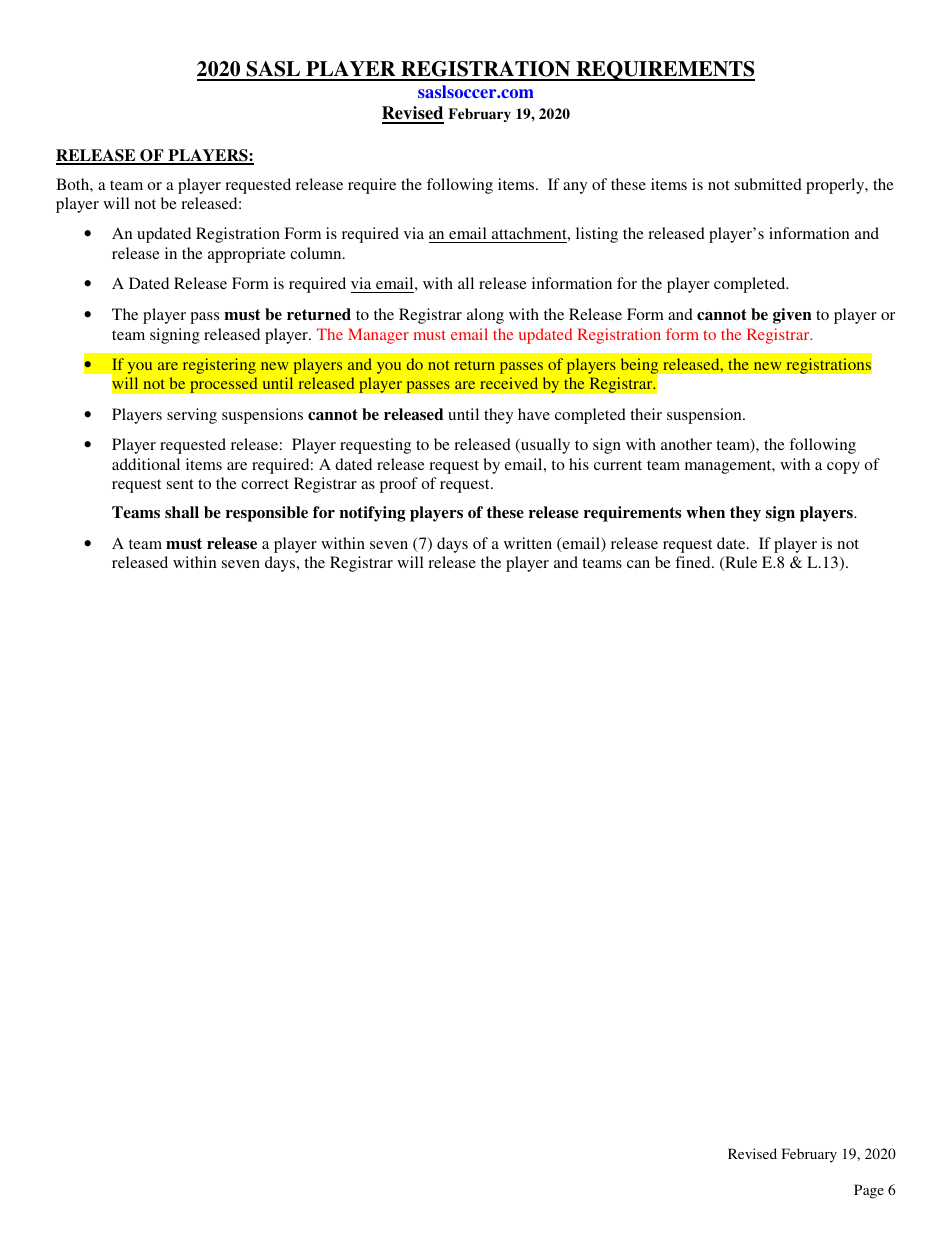 The width and height of the screenshot is (952, 1233). What do you see at coordinates (694, 562) in the screenshot?
I see `fined` at bounding box center [694, 562].
